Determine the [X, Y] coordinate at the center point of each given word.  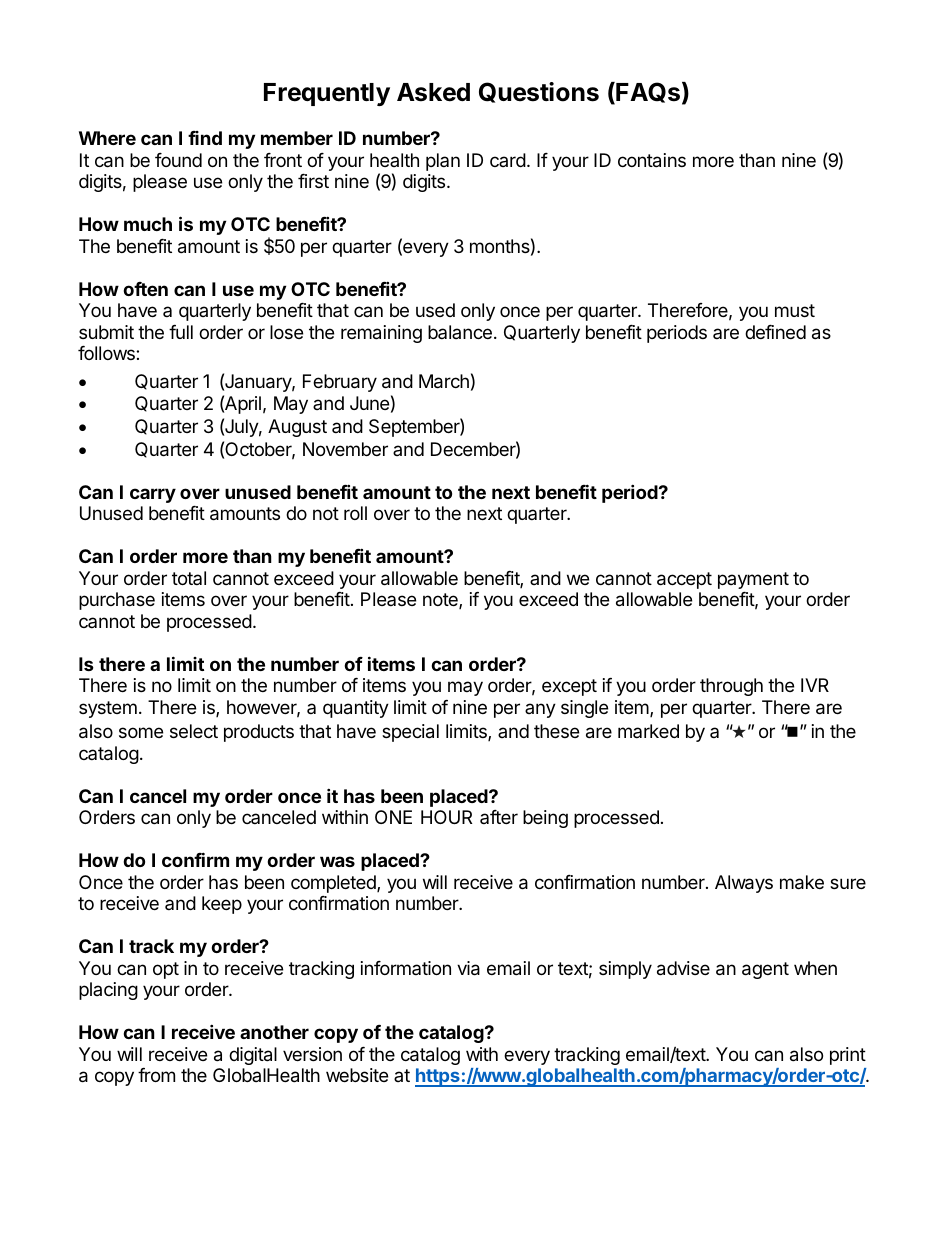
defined [775, 332]
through [731, 687]
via [468, 968]
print [848, 1056]
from [156, 1075]
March [444, 381]
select [194, 731]
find [205, 138]
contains [652, 160]
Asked [433, 92]
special [410, 733]
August [297, 428]
